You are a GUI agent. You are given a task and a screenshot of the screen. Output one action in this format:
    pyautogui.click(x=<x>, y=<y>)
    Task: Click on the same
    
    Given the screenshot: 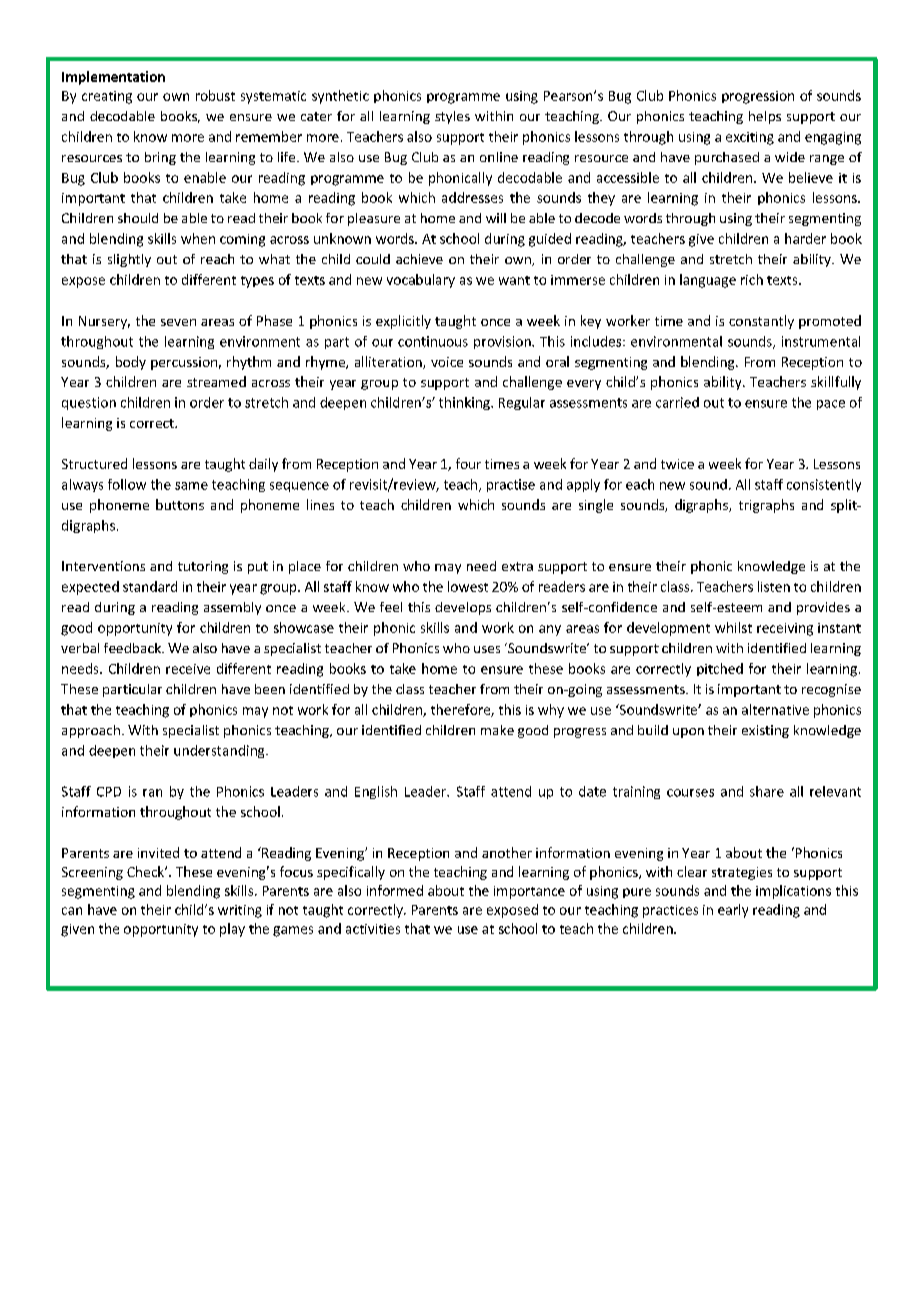 What is the action you would take?
    pyautogui.click(x=191, y=486)
